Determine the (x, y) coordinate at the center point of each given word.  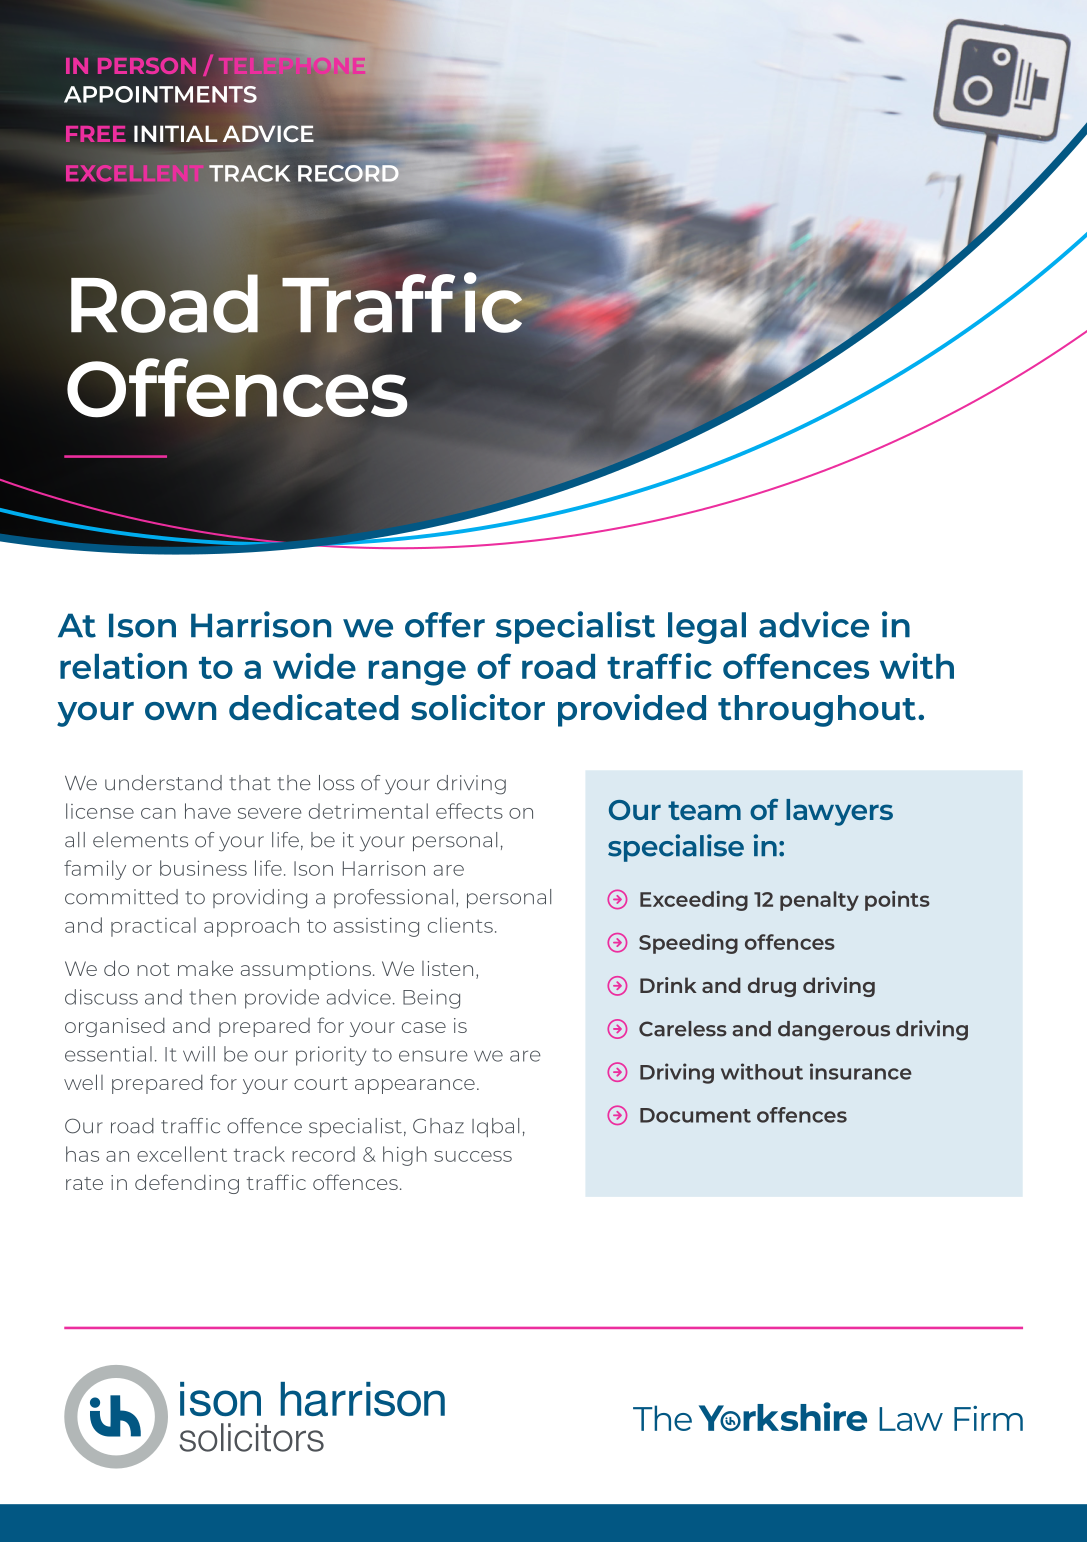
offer (445, 625)
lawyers (839, 812)
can (158, 813)
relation (123, 666)
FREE (96, 134)
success (473, 1156)
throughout (817, 711)
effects (469, 811)
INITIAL (176, 133)
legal (707, 628)
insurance (861, 1071)
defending (187, 1184)
